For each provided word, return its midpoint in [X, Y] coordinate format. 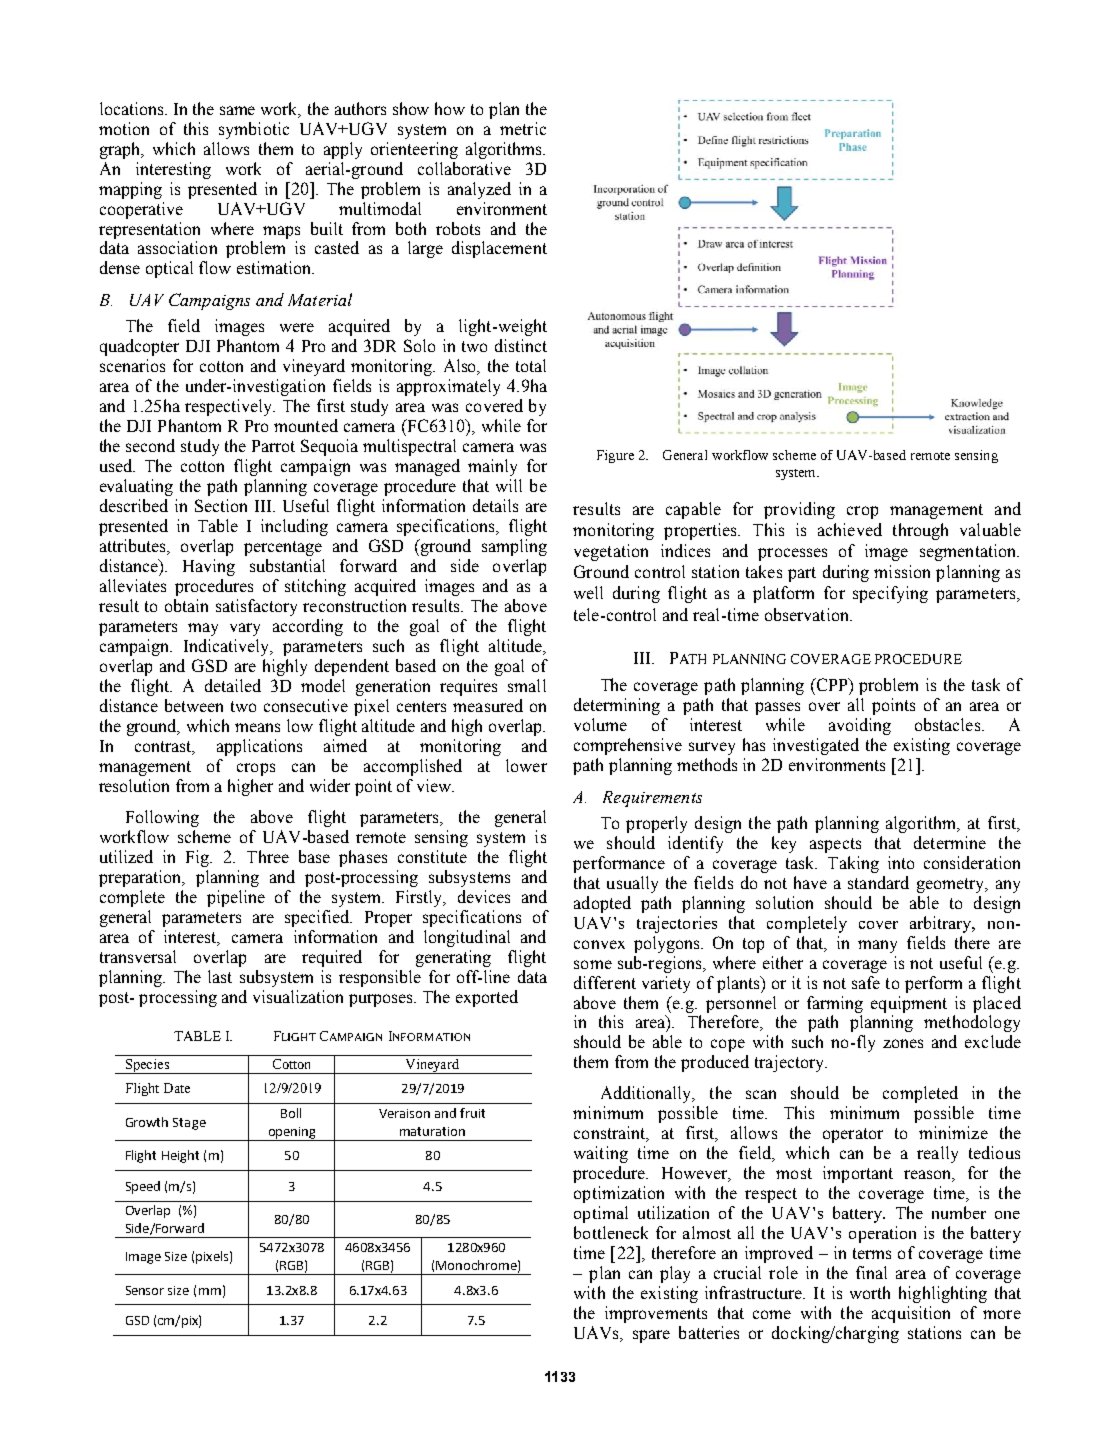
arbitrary [942, 924]
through [920, 531]
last [220, 976]
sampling [514, 547]
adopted [602, 904]
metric [523, 128]
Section [221, 505]
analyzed [479, 190]
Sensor [145, 1290]
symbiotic [254, 130]
